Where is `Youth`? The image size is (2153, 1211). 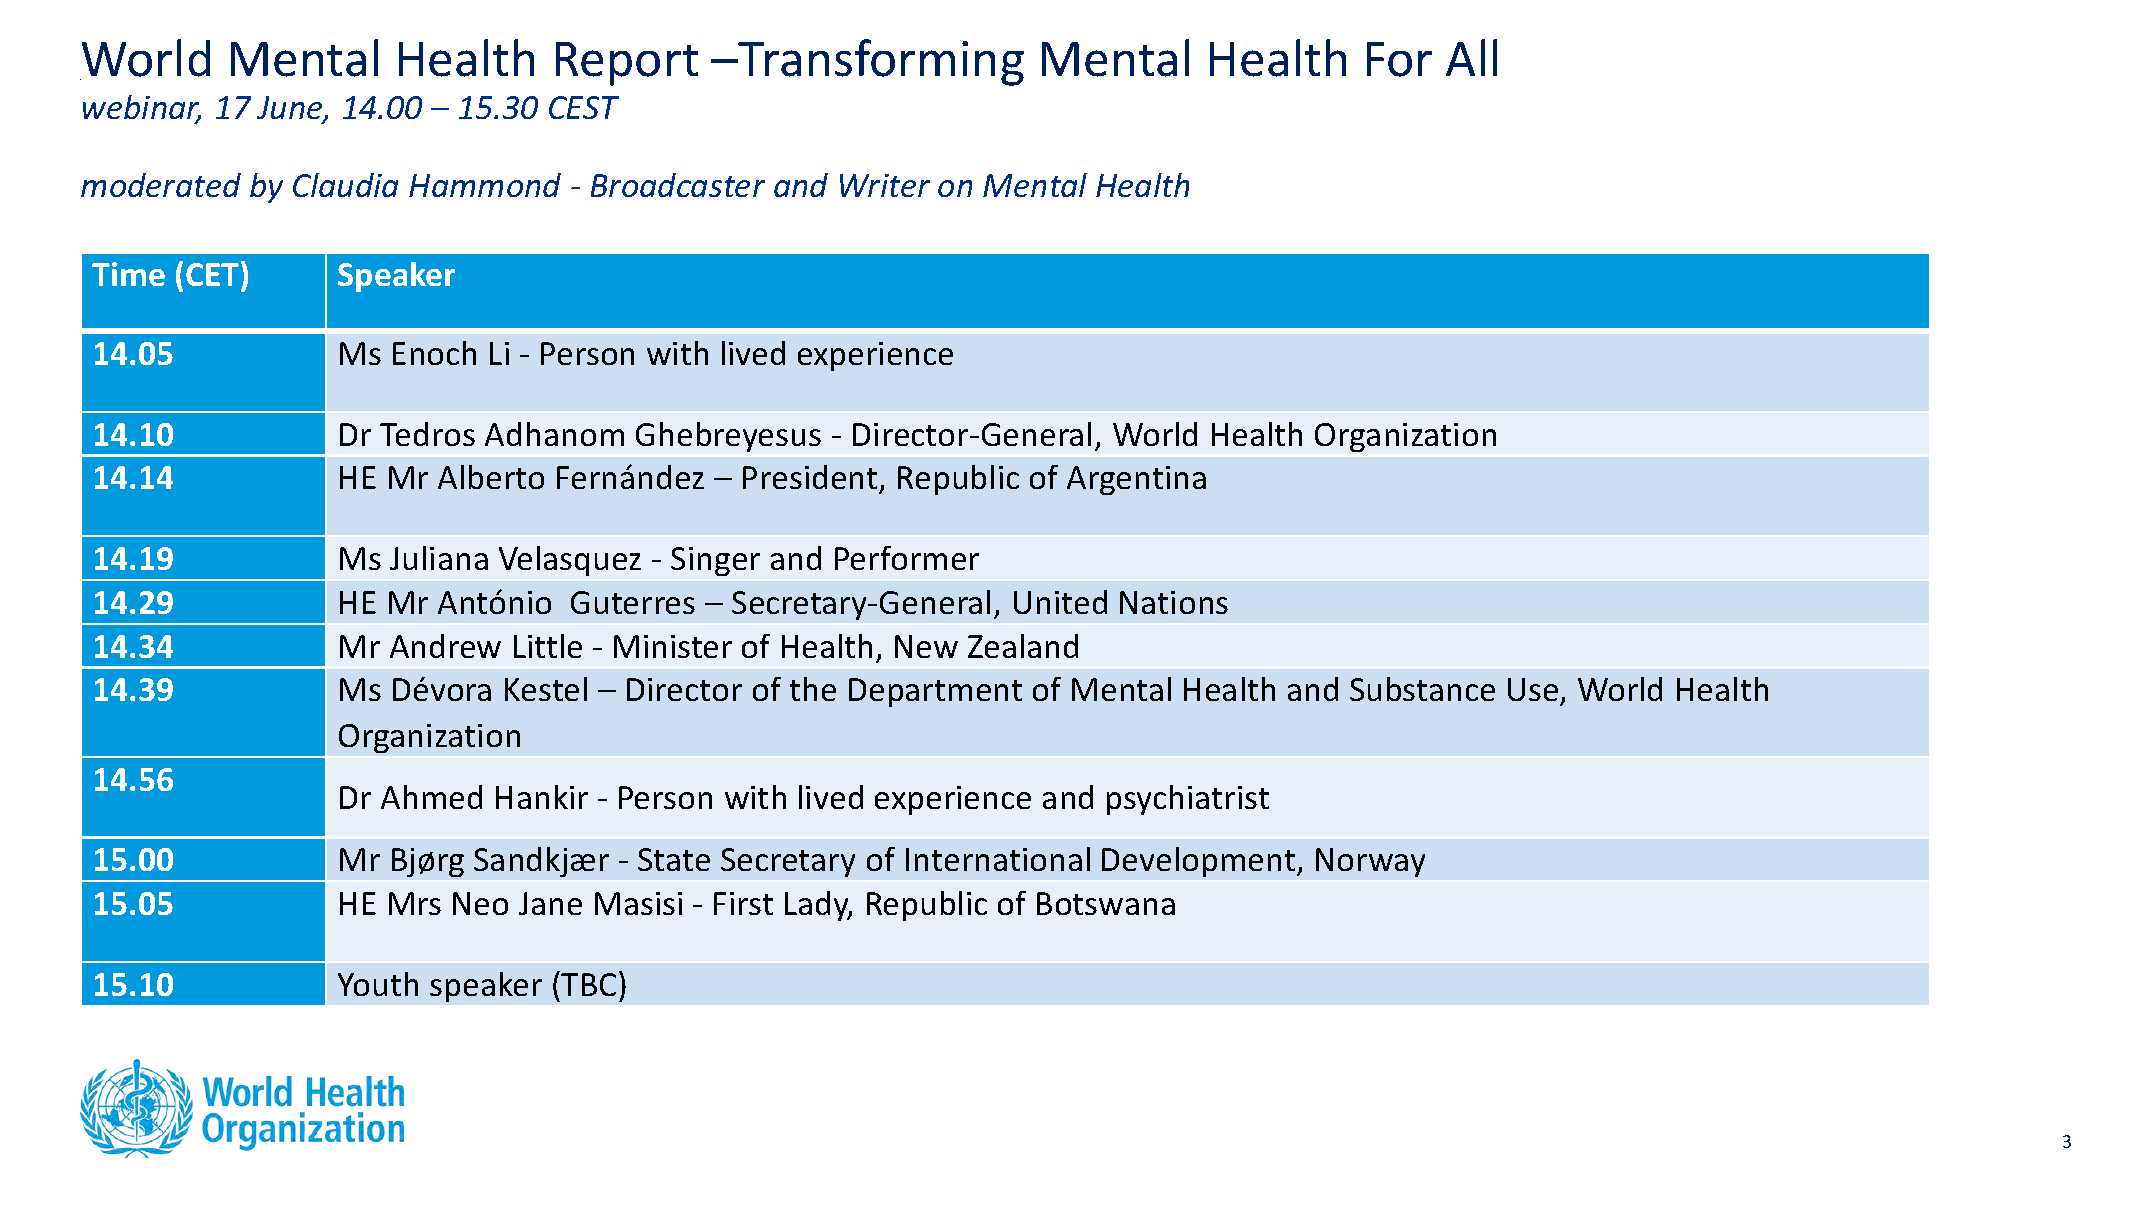
Youth is located at coordinates (378, 984).
